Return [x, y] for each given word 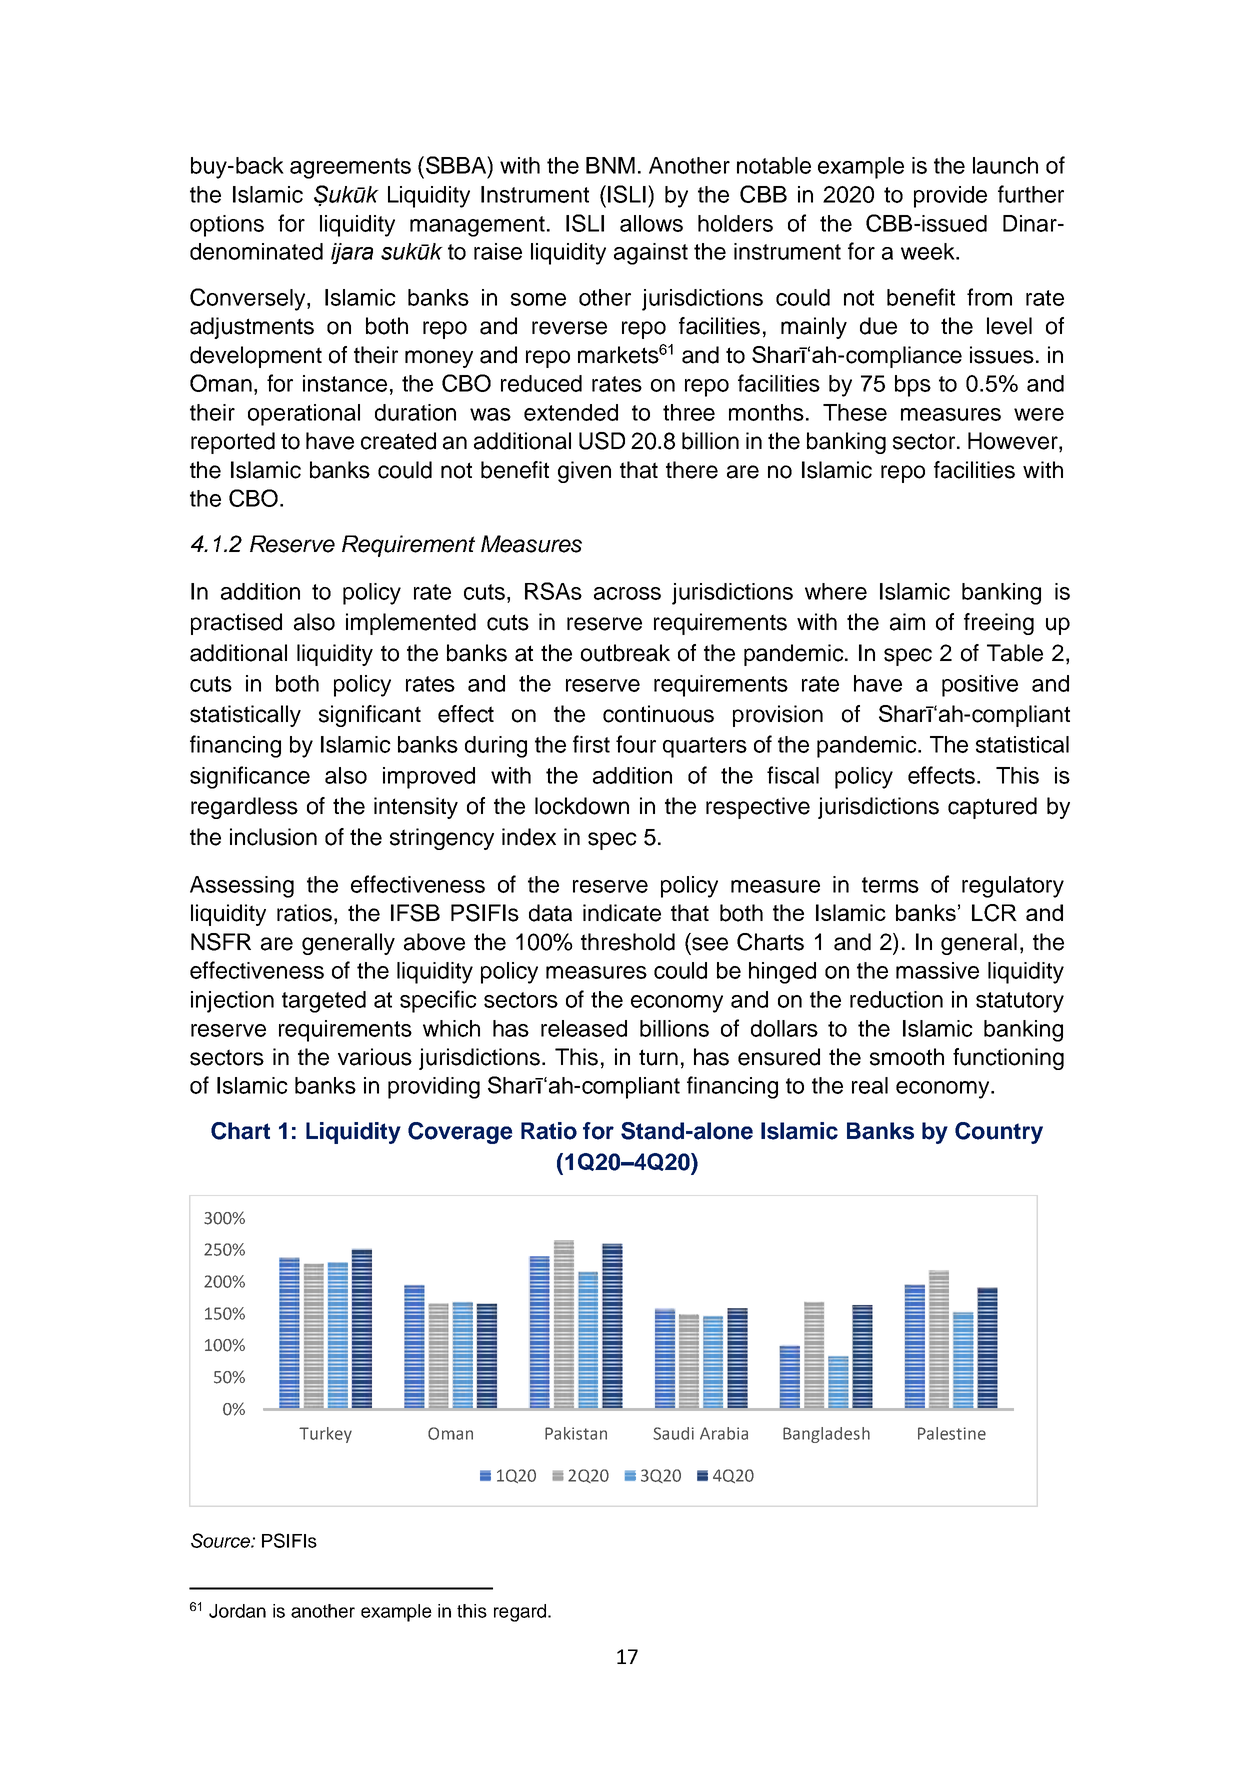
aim [907, 622]
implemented [411, 624]
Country [999, 1133]
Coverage [460, 1133]
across [627, 593]
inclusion [273, 837]
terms [890, 885]
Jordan [237, 1611]
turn [658, 1057]
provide [950, 197]
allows [651, 223]
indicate [622, 913]
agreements [350, 168]
